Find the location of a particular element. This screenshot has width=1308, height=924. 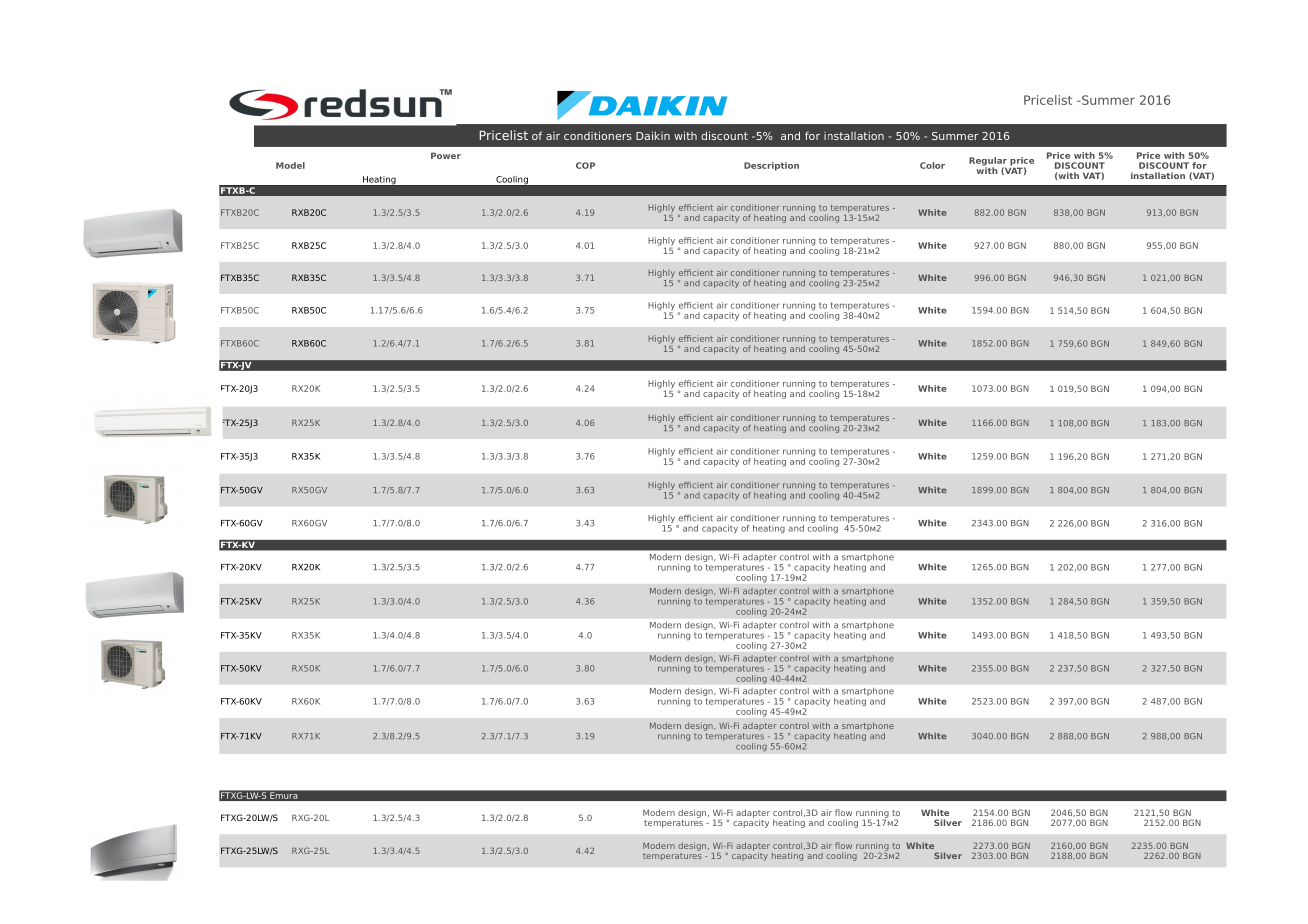

Description is located at coordinates (771, 166).
